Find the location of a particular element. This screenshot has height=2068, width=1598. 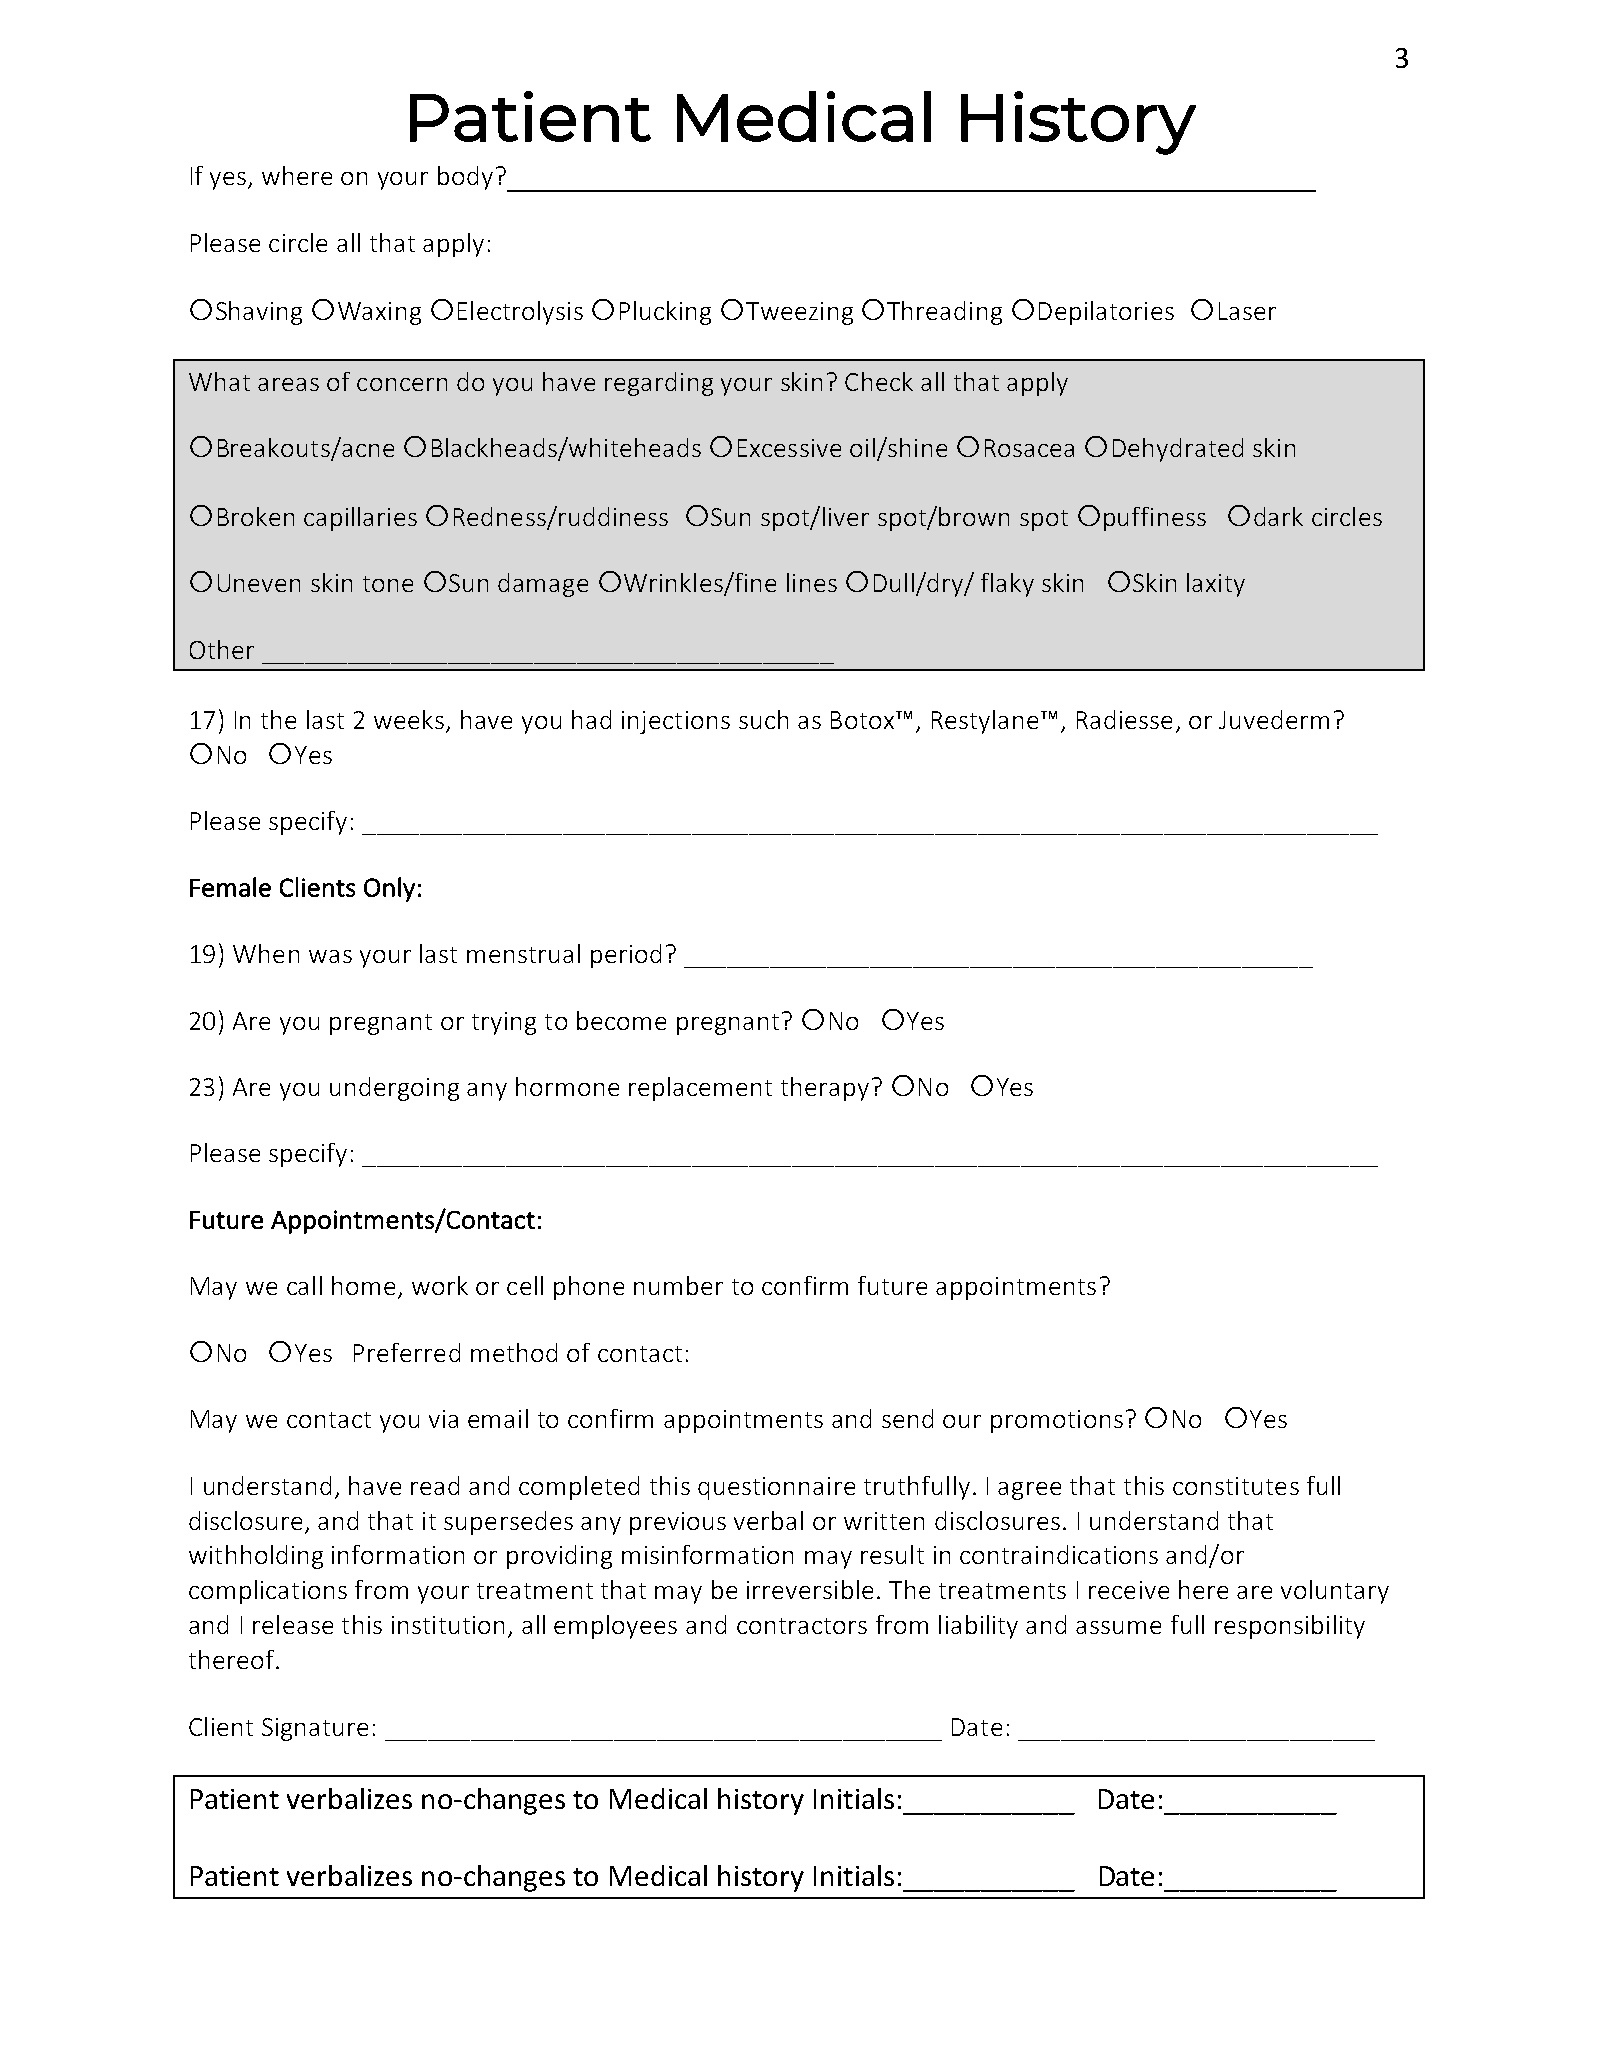

laxity is located at coordinates (1216, 585).
